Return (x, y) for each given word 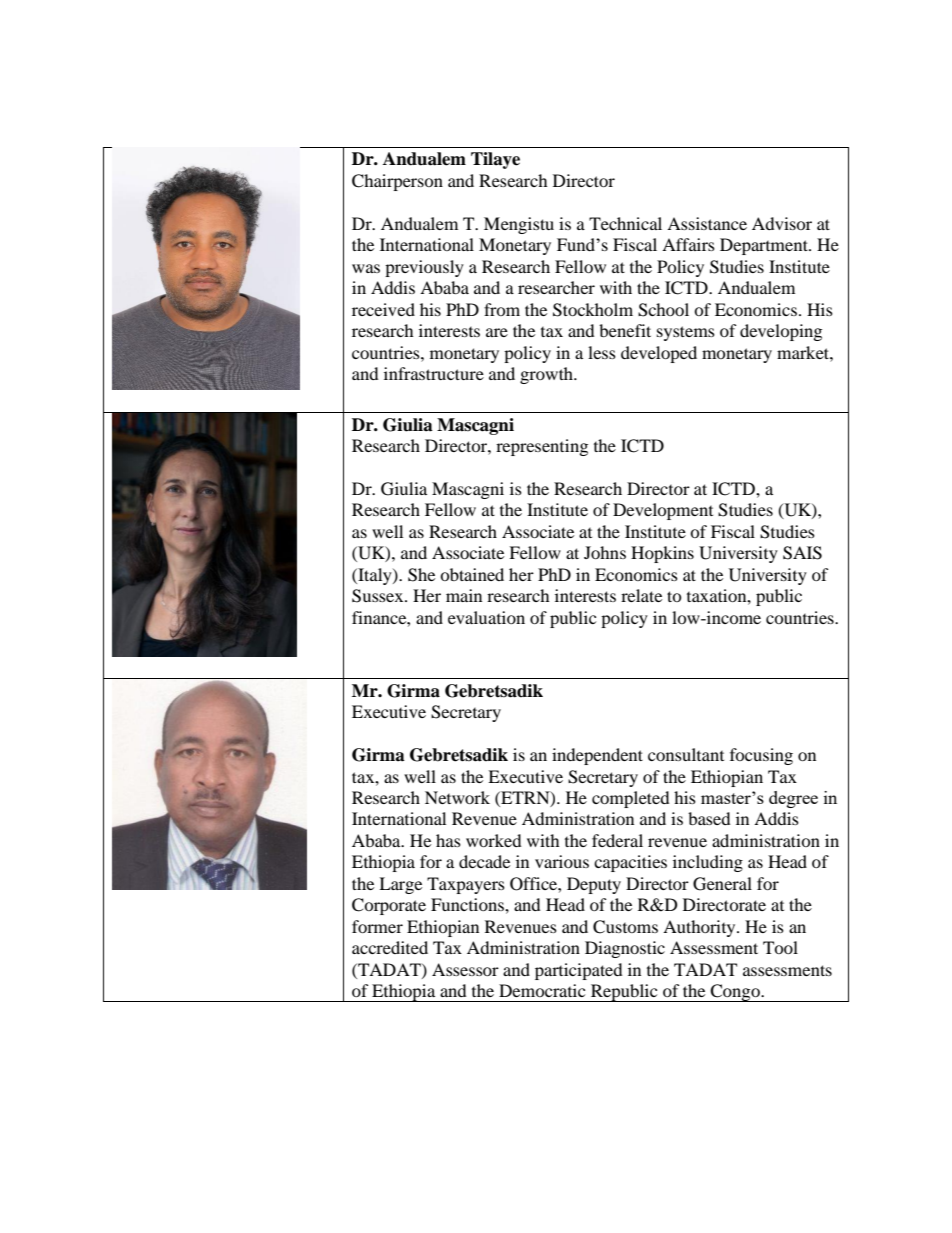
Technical (625, 223)
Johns (605, 552)
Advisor (782, 223)
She (421, 575)
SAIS (802, 553)
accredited (390, 947)
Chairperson (397, 182)
